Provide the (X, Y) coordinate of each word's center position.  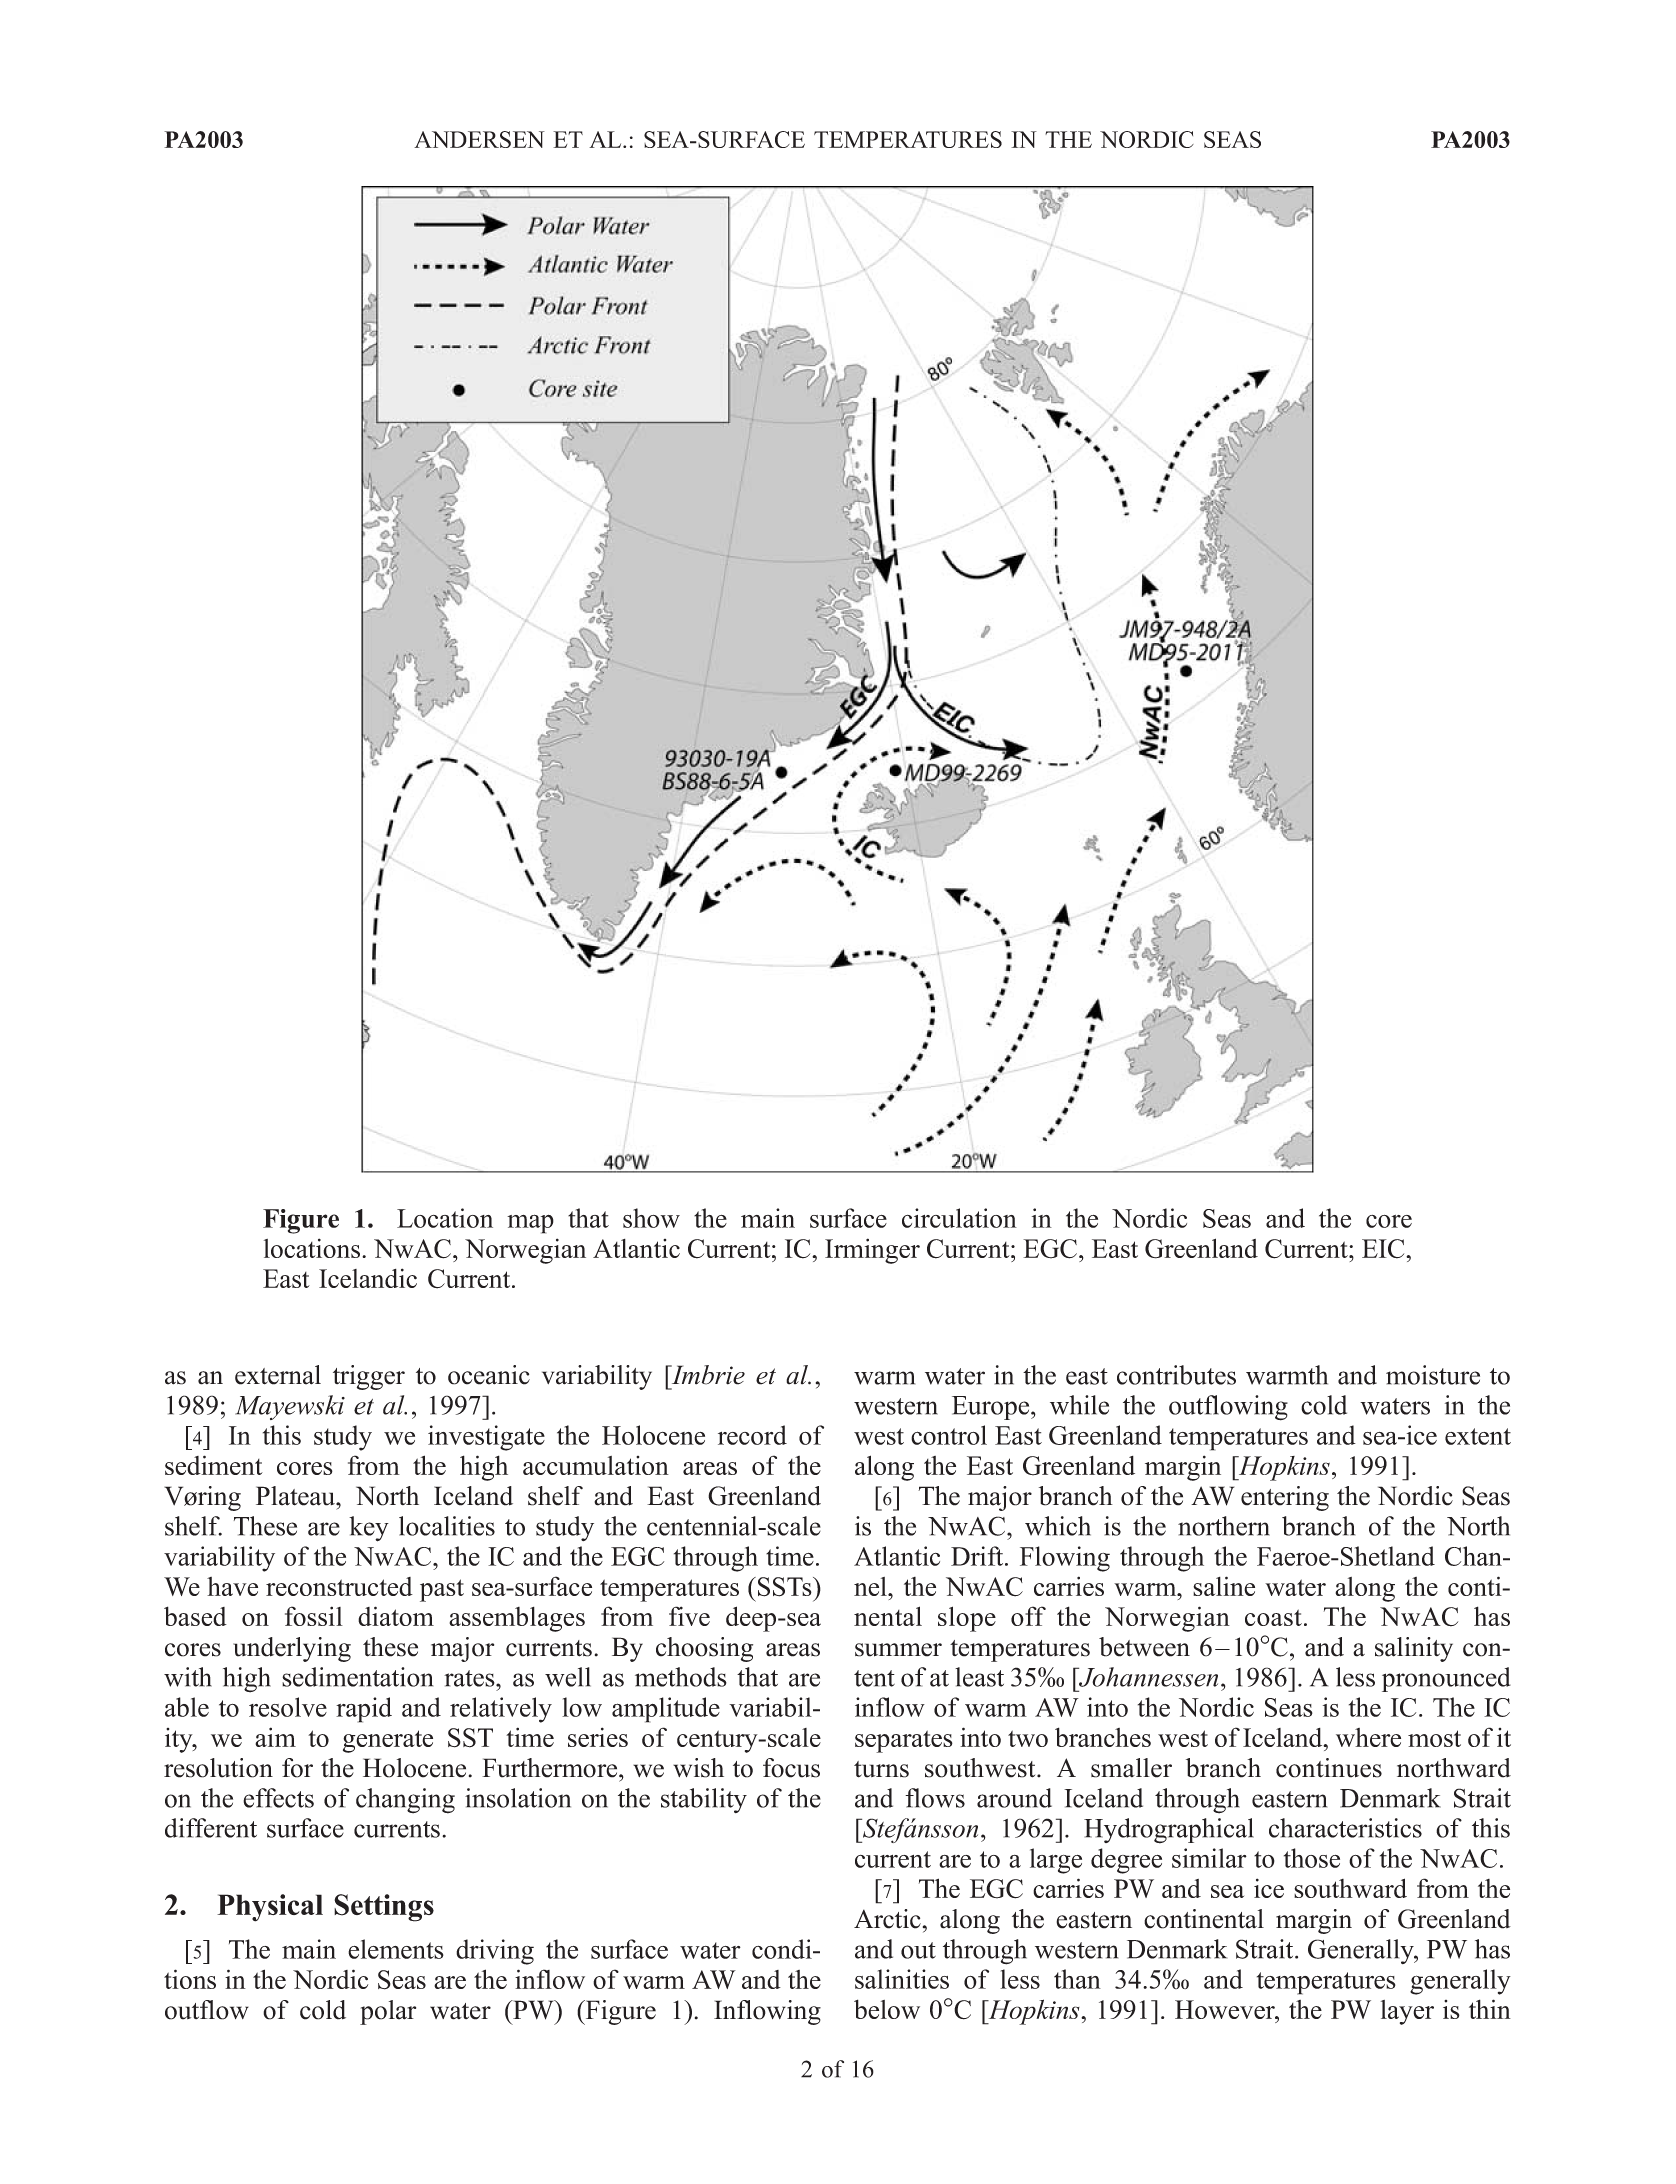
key (369, 1529)
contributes (1176, 1375)
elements (396, 1949)
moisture (1433, 1375)
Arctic (887, 1919)
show (651, 1218)
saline (1224, 1586)
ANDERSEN (479, 139)
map (530, 1224)
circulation (959, 1218)
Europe (992, 1408)
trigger (369, 1377)
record (752, 1435)
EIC (1384, 1249)
